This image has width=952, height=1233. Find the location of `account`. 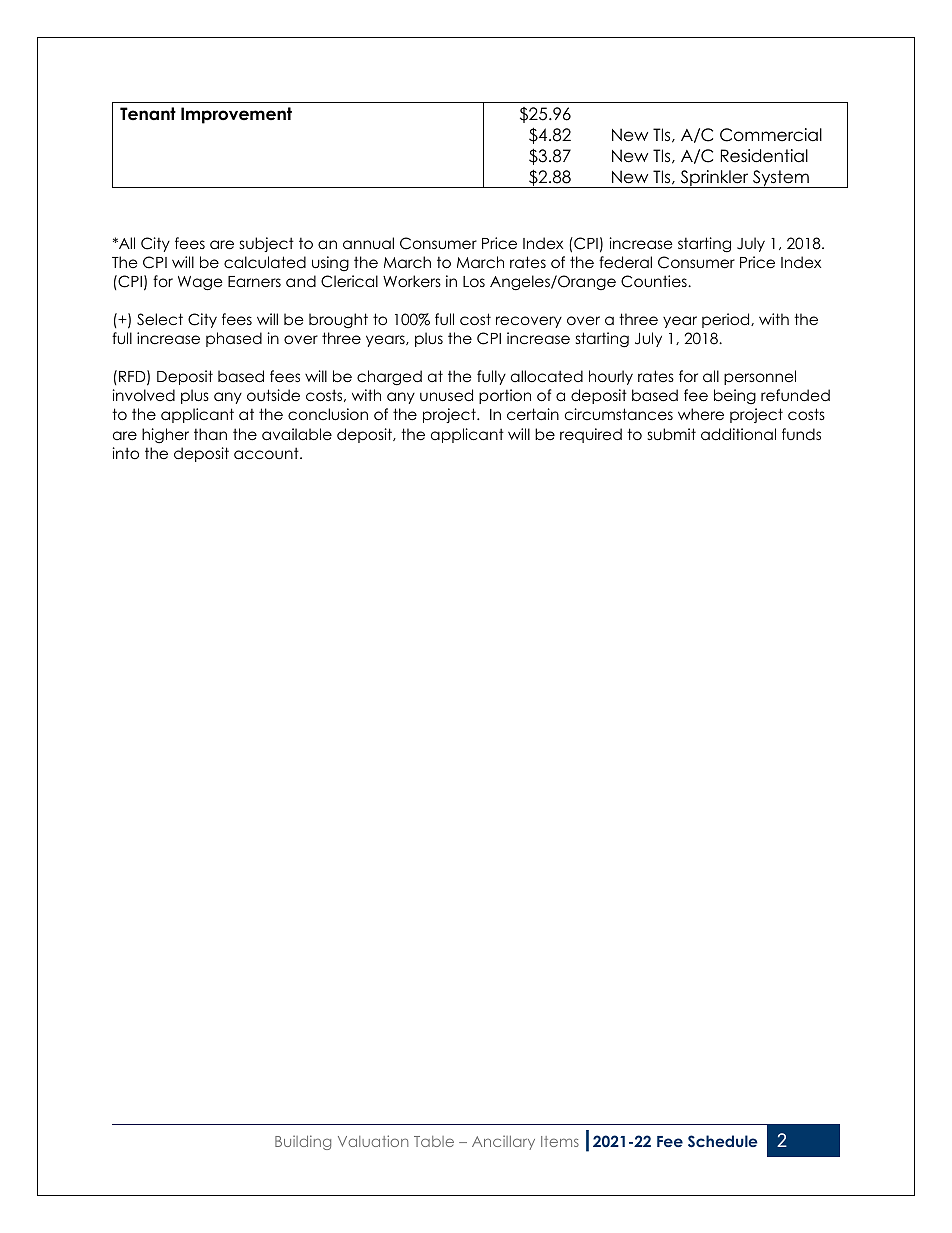

account is located at coordinates (267, 453).
